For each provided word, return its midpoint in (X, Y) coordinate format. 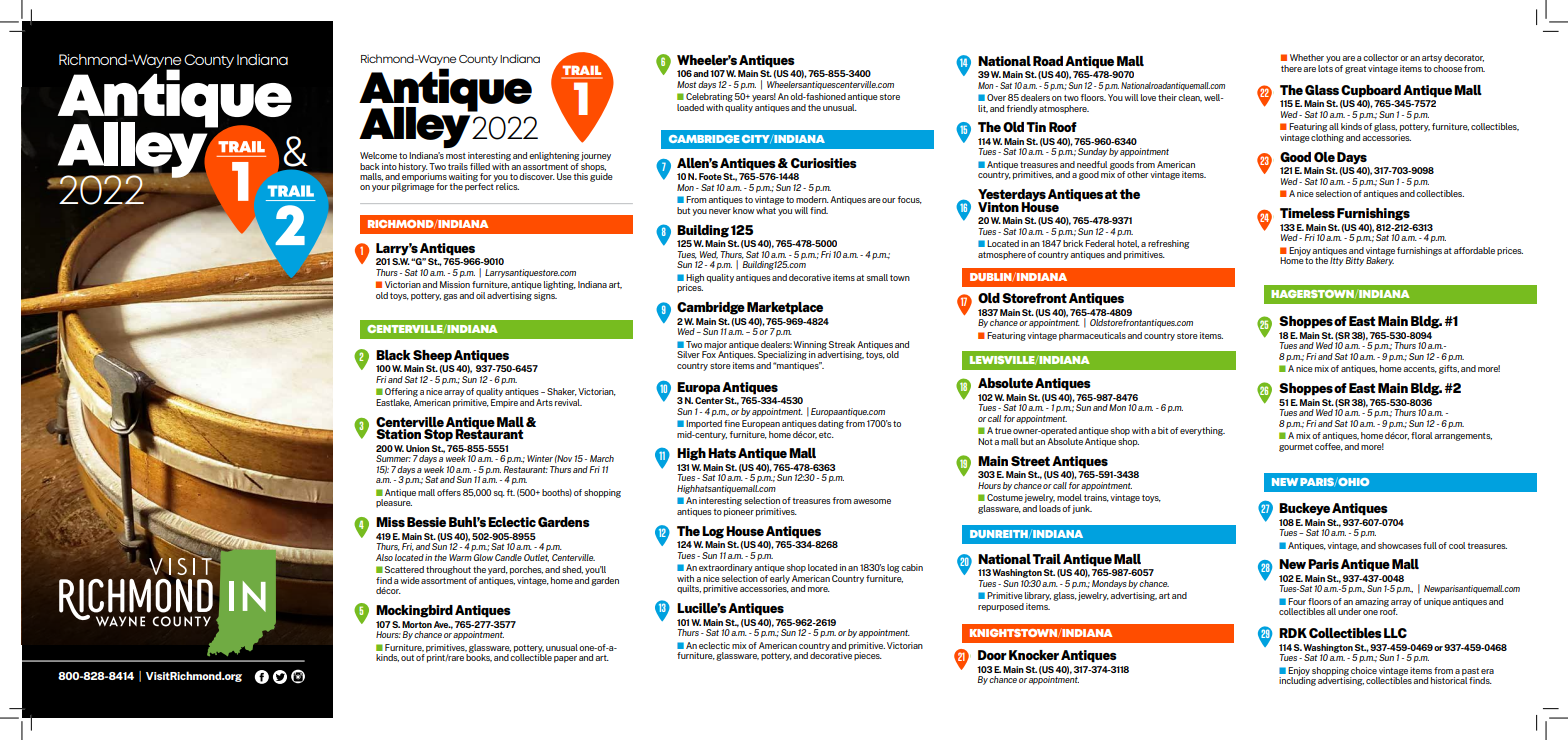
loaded (690, 107)
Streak (842, 344)
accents (1420, 369)
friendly (1022, 109)
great (1355, 70)
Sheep (432, 356)
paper (565, 659)
